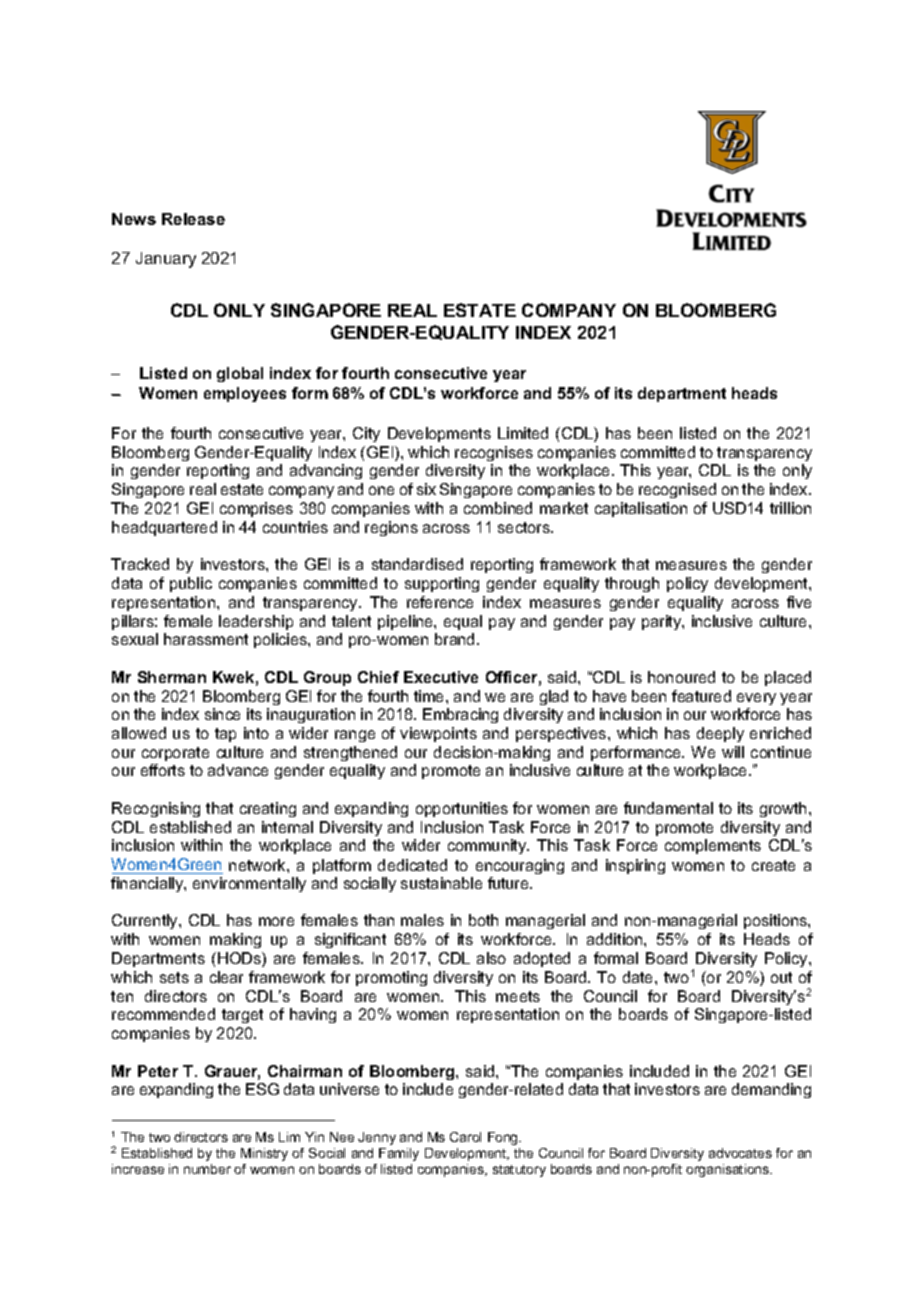 This image has height=1308, width=924. Describe the element at coordinates (193, 219) in the image. I see `Release` at that location.
